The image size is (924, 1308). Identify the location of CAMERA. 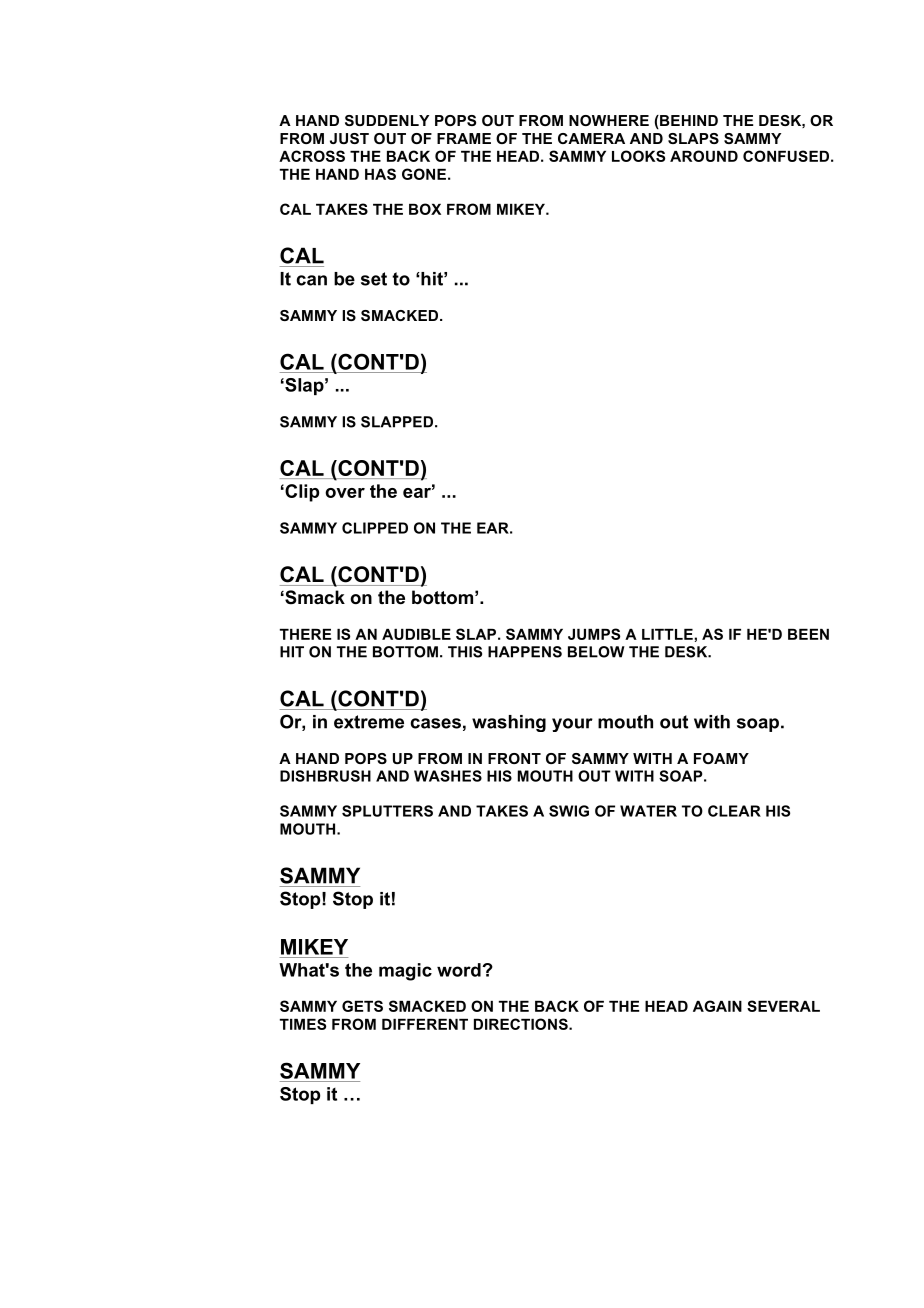
(591, 138).
